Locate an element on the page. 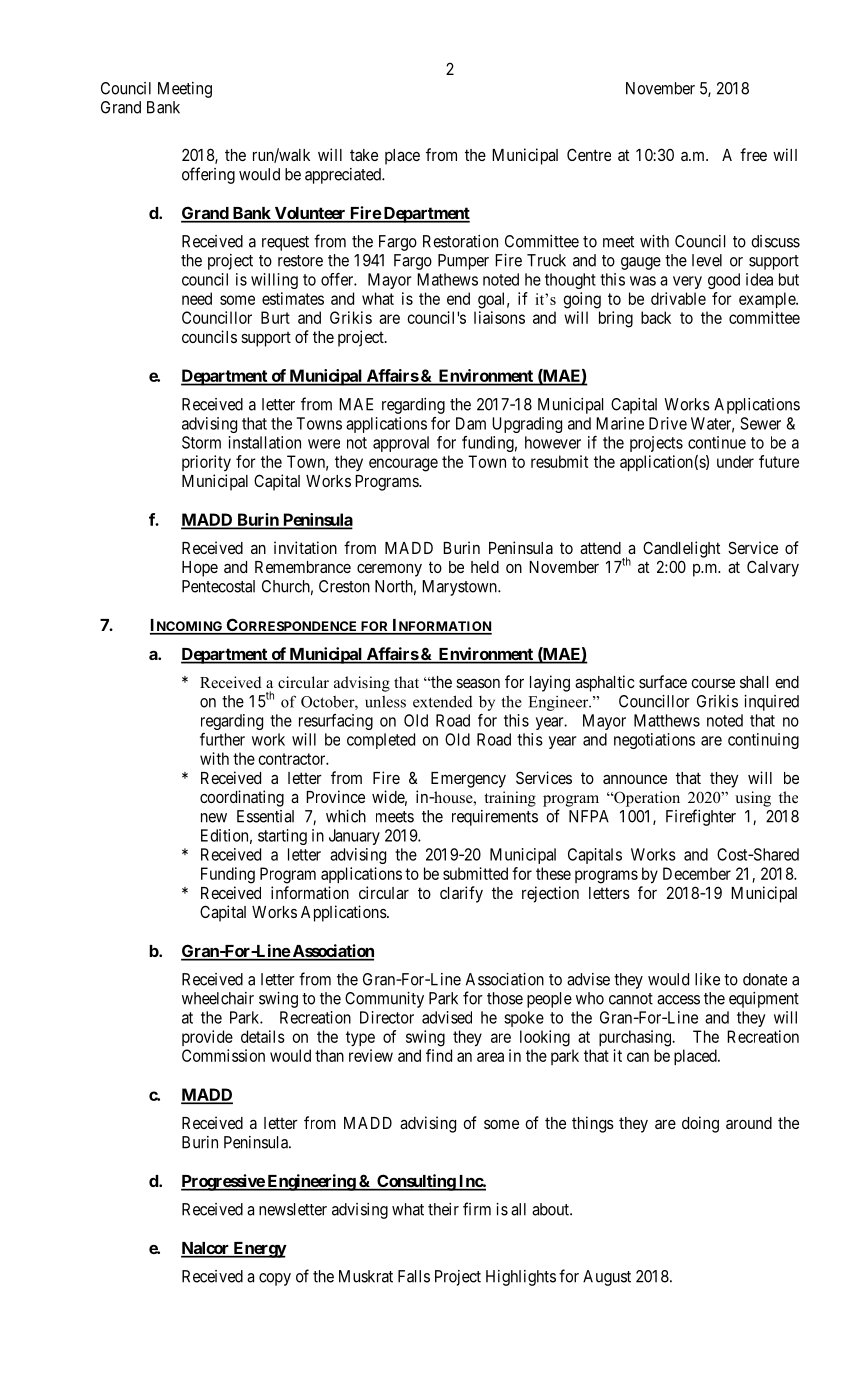  held is located at coordinates (485, 567).
